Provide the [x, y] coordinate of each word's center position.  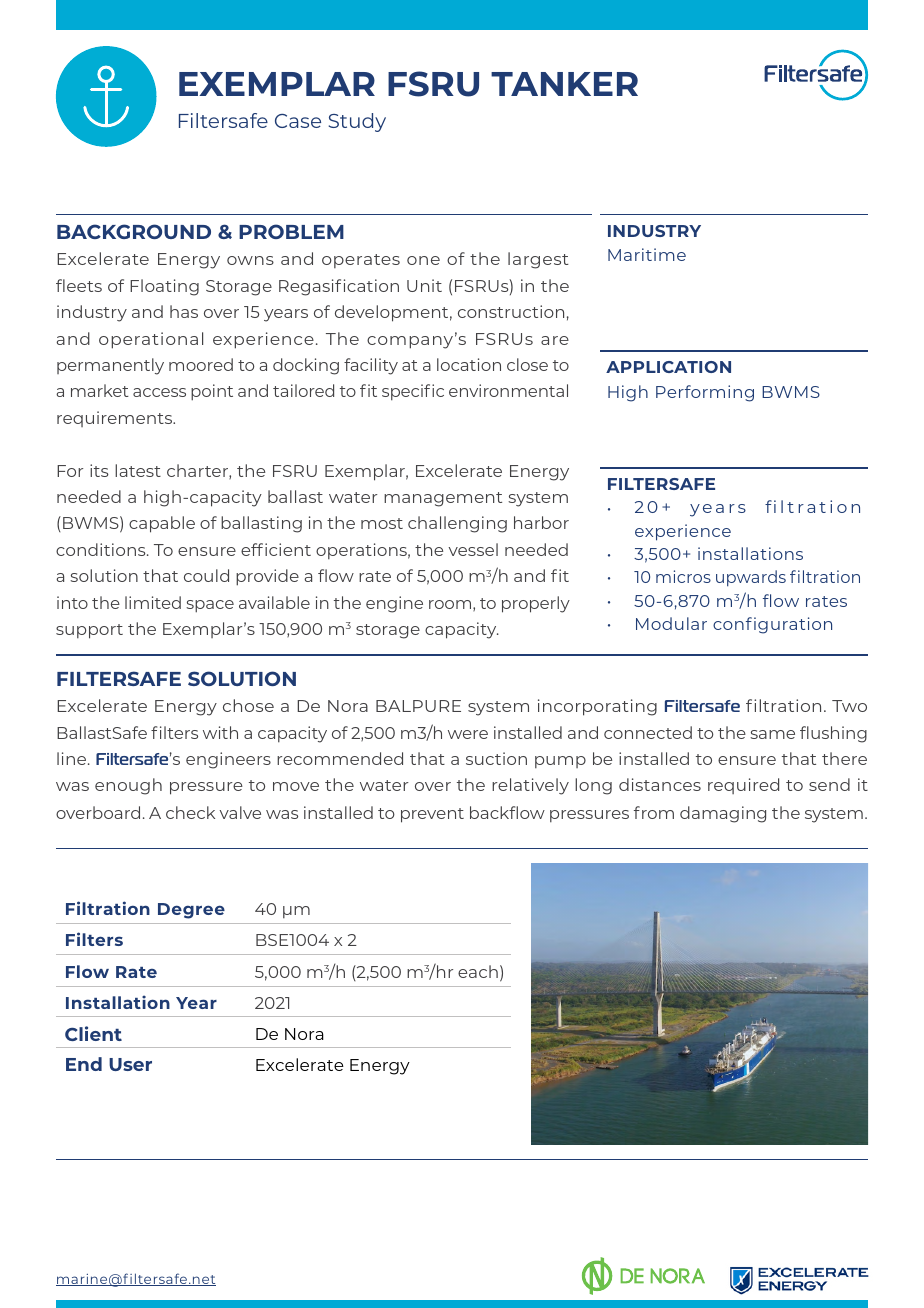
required [743, 786]
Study [357, 122]
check [190, 812]
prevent [432, 815]
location [469, 364]
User [130, 1064]
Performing [705, 393]
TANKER [564, 84]
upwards [751, 578]
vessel [473, 549]
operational [151, 340]
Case [298, 121]
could [206, 575]
